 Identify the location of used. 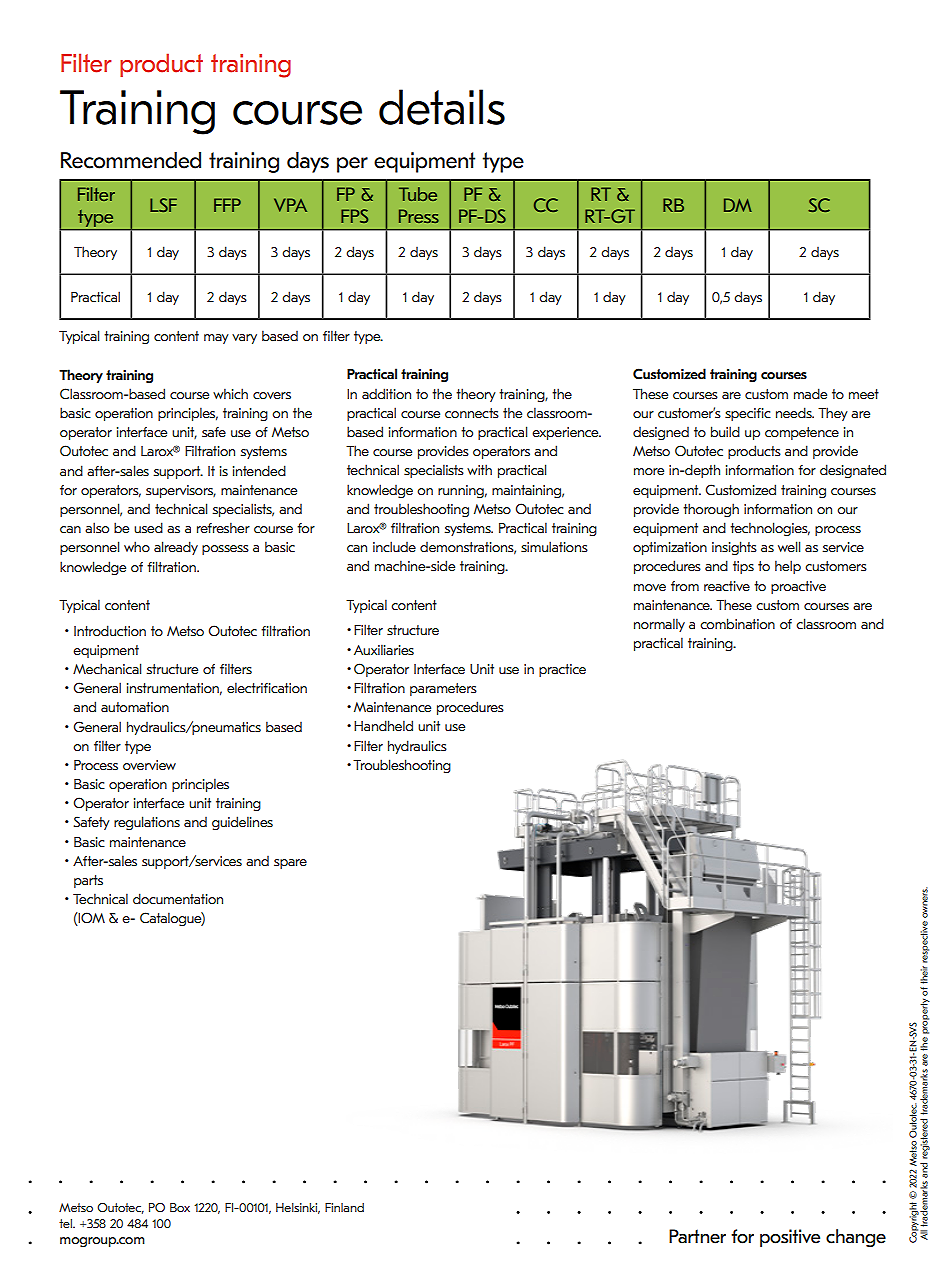
(148, 528).
